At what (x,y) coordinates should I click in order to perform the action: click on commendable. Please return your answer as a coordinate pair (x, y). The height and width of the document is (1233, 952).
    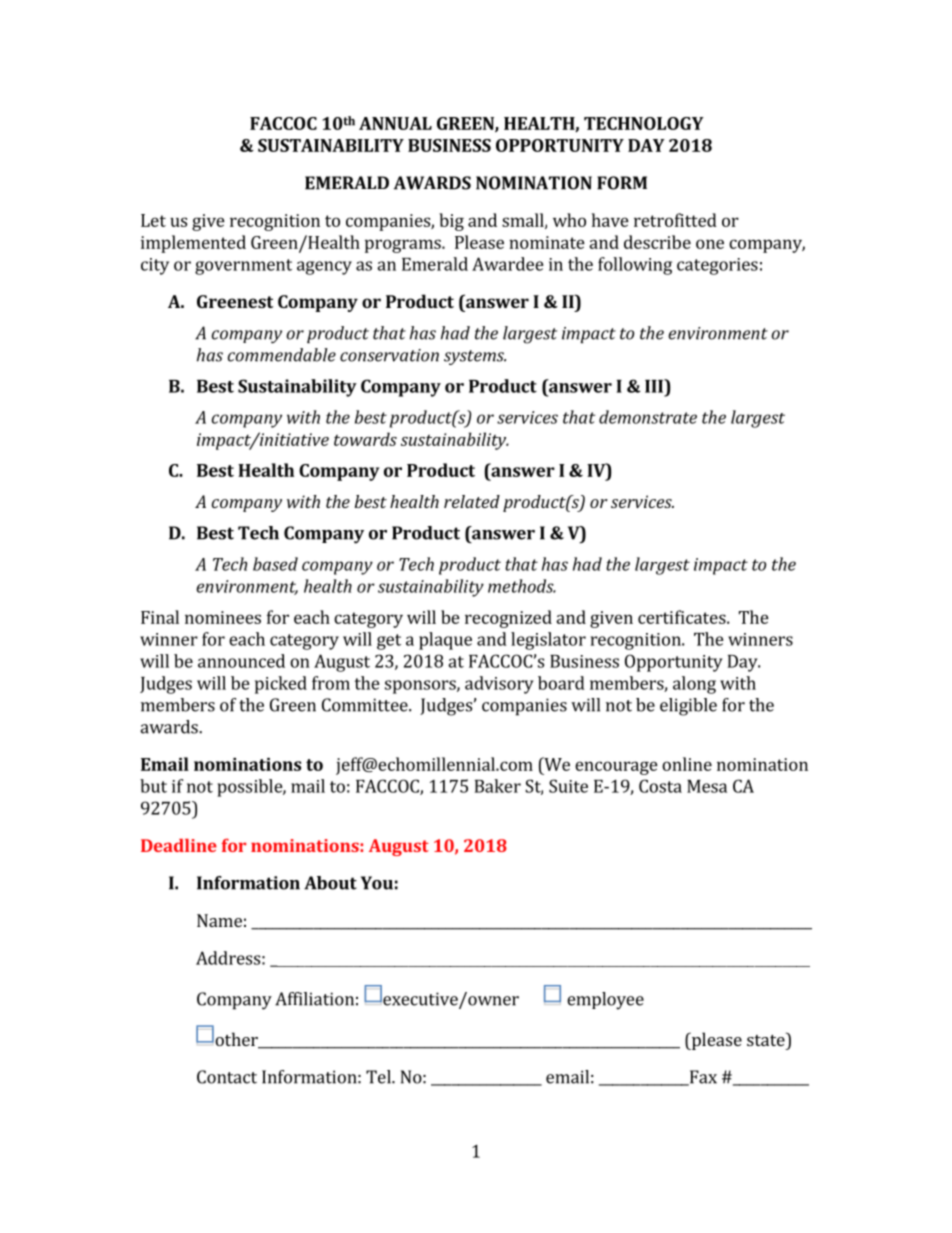
    Looking at the image, I should click on (282, 355).
